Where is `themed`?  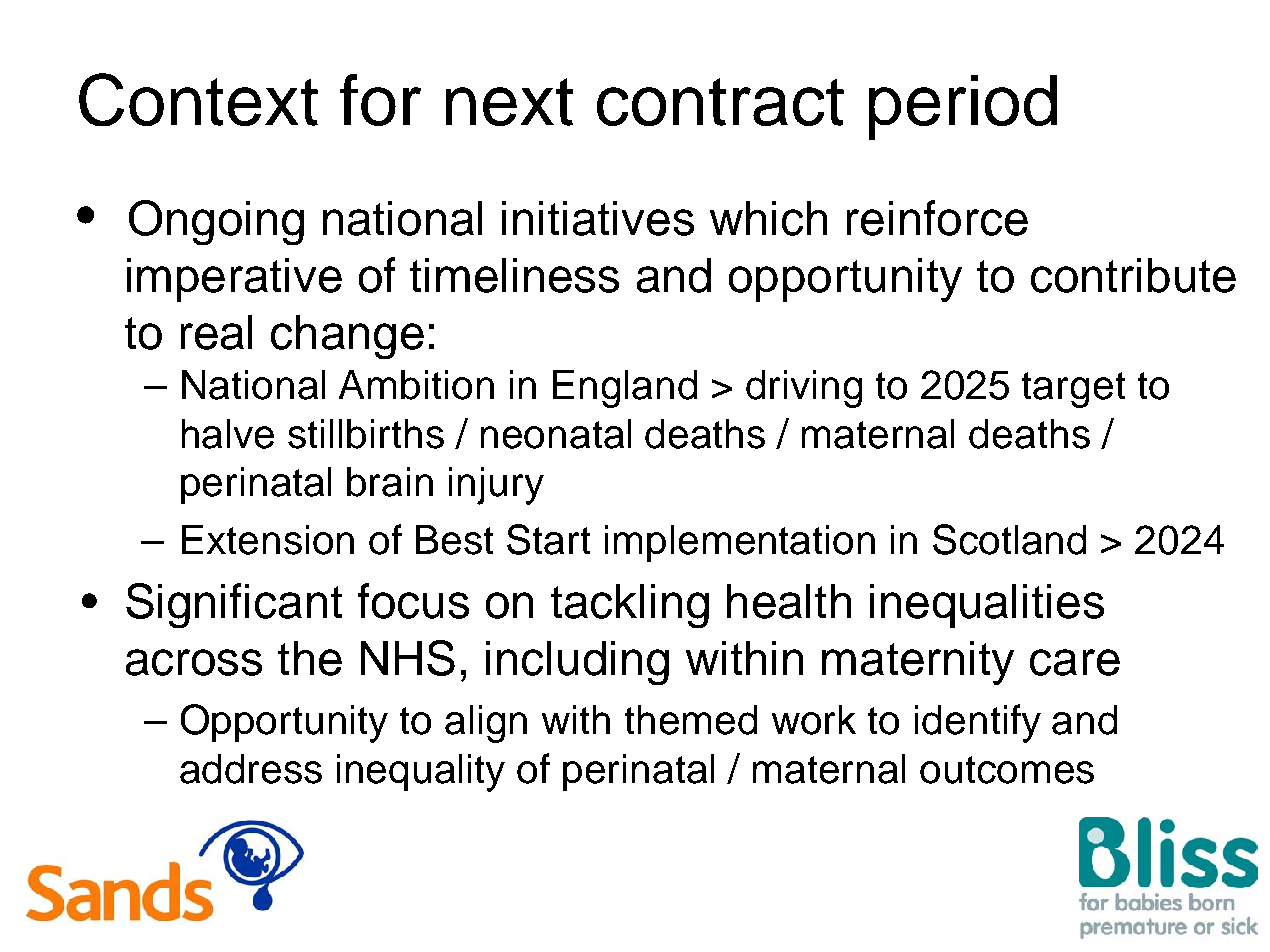
themed is located at coordinates (691, 720).
